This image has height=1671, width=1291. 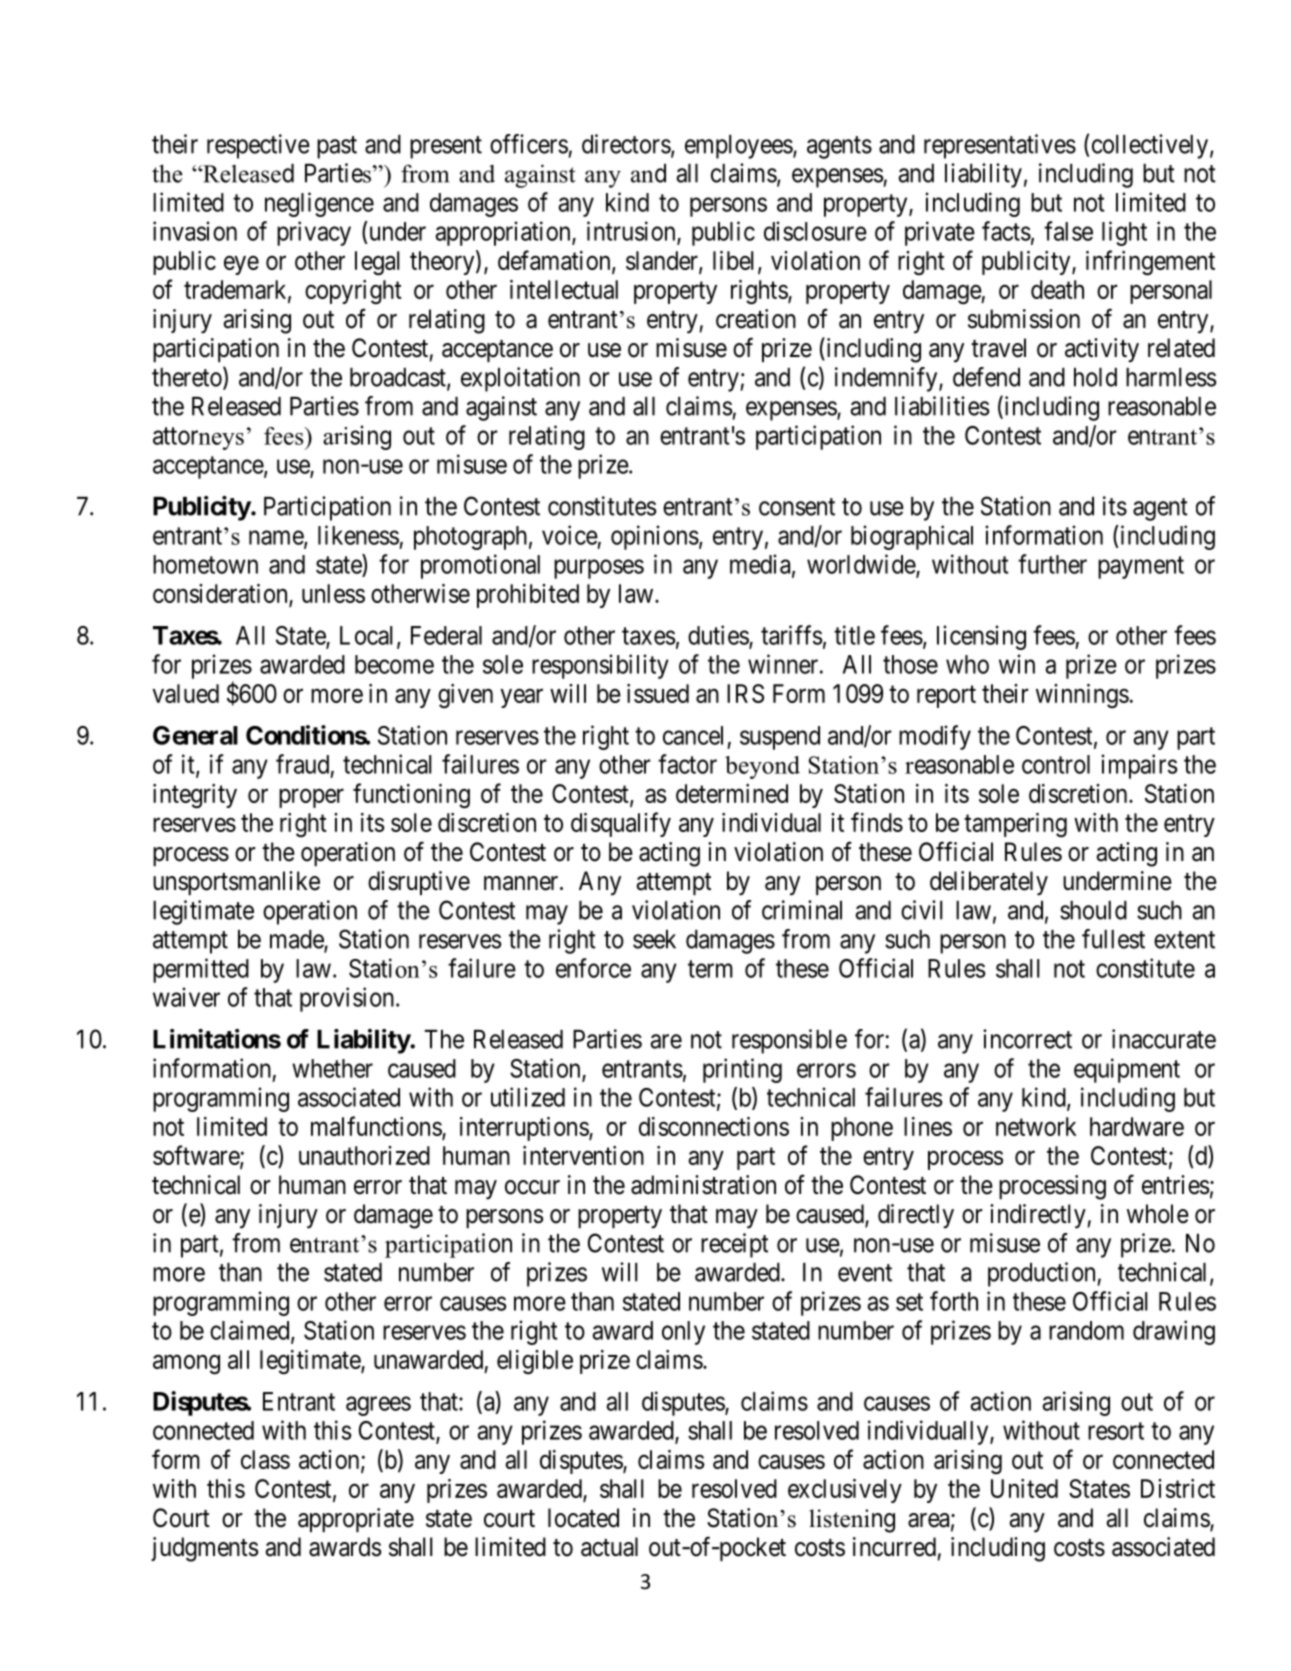 I want to click on appropriate, so click(x=356, y=1520).
